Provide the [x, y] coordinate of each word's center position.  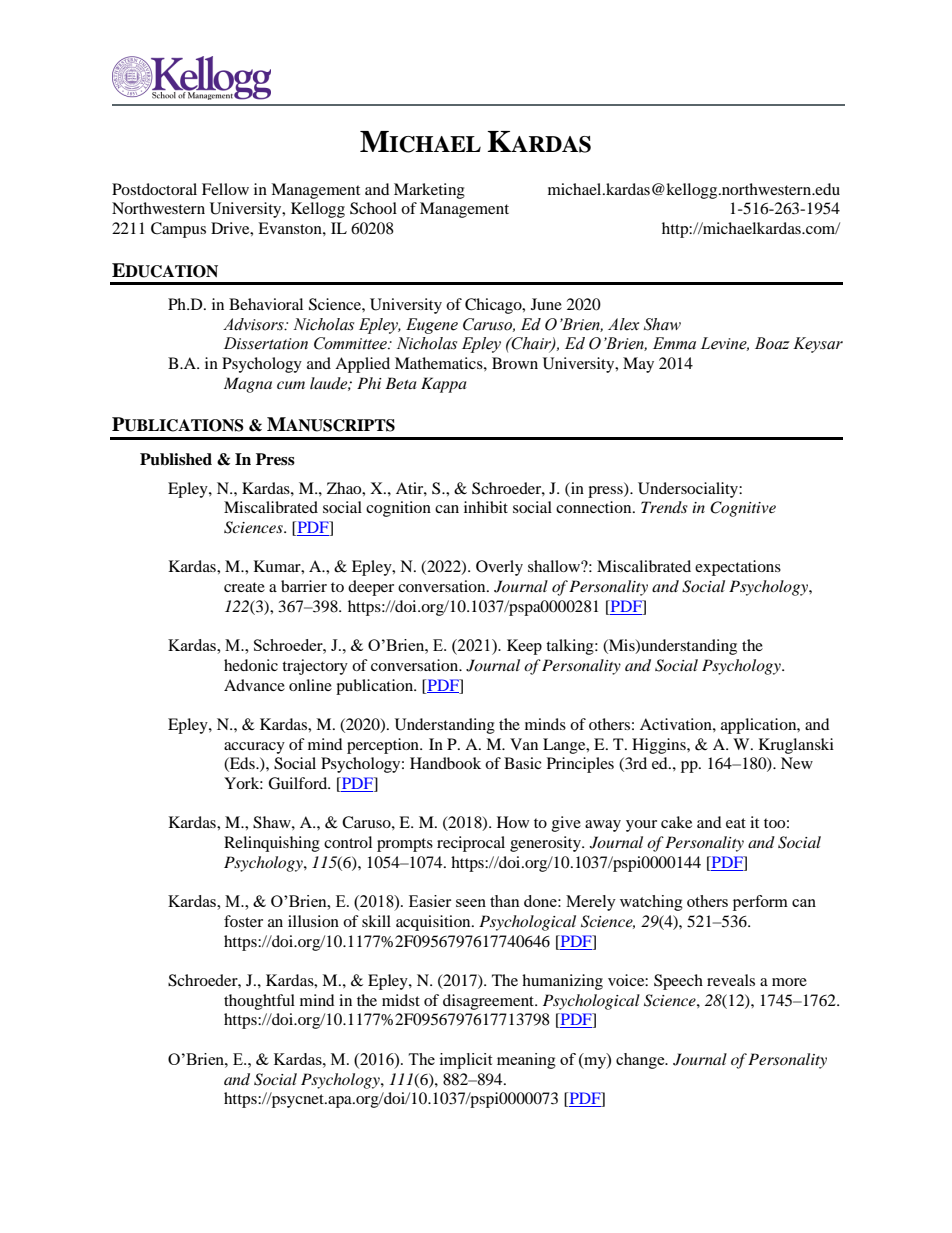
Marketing [429, 191]
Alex [623, 324]
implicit [466, 1061]
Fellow [225, 189]
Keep [524, 647]
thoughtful [259, 1002]
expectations [738, 568]
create [244, 587]
